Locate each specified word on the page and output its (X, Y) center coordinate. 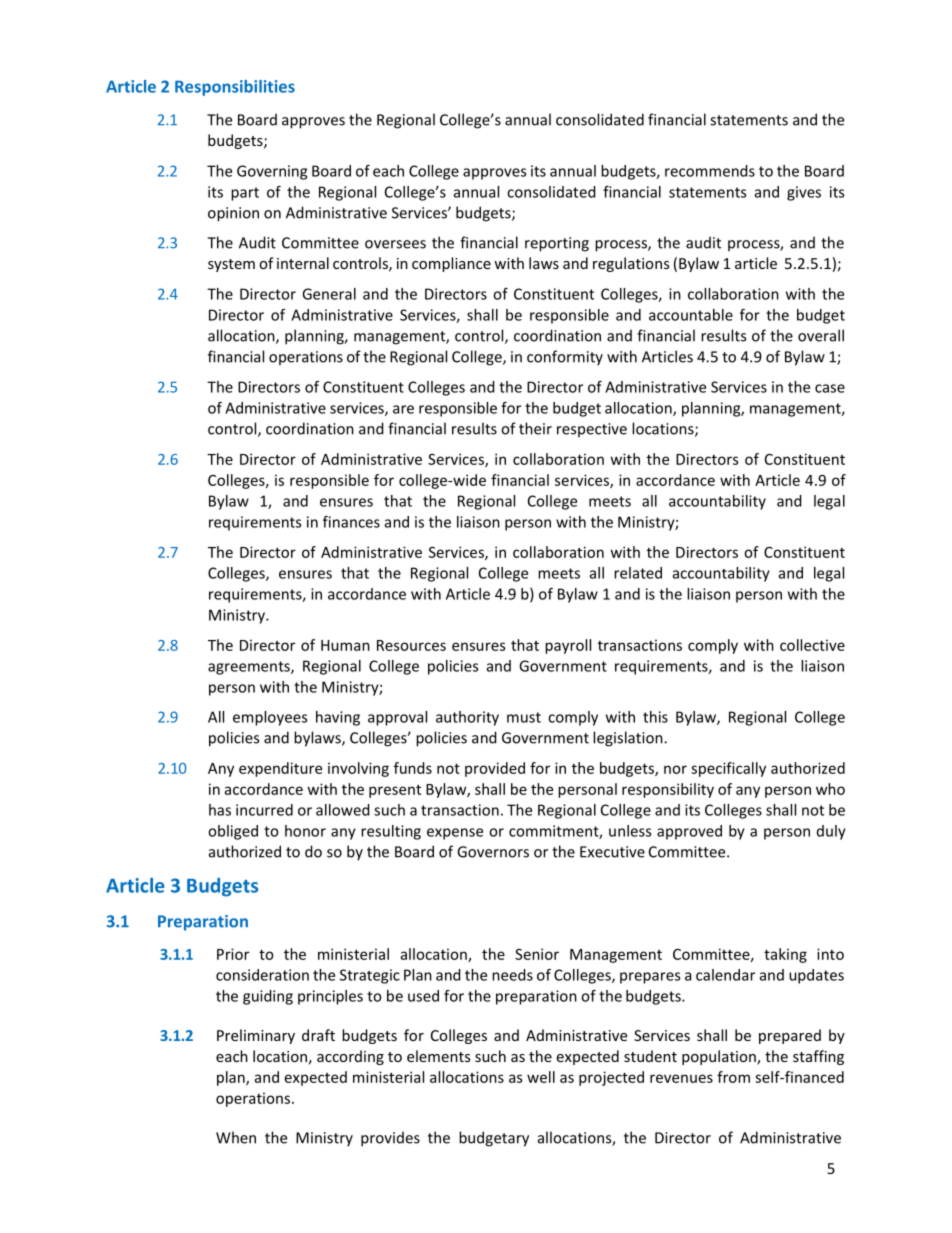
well (541, 1077)
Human (345, 645)
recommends (710, 171)
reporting (557, 244)
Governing (272, 172)
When (236, 1137)
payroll (568, 646)
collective (812, 645)
